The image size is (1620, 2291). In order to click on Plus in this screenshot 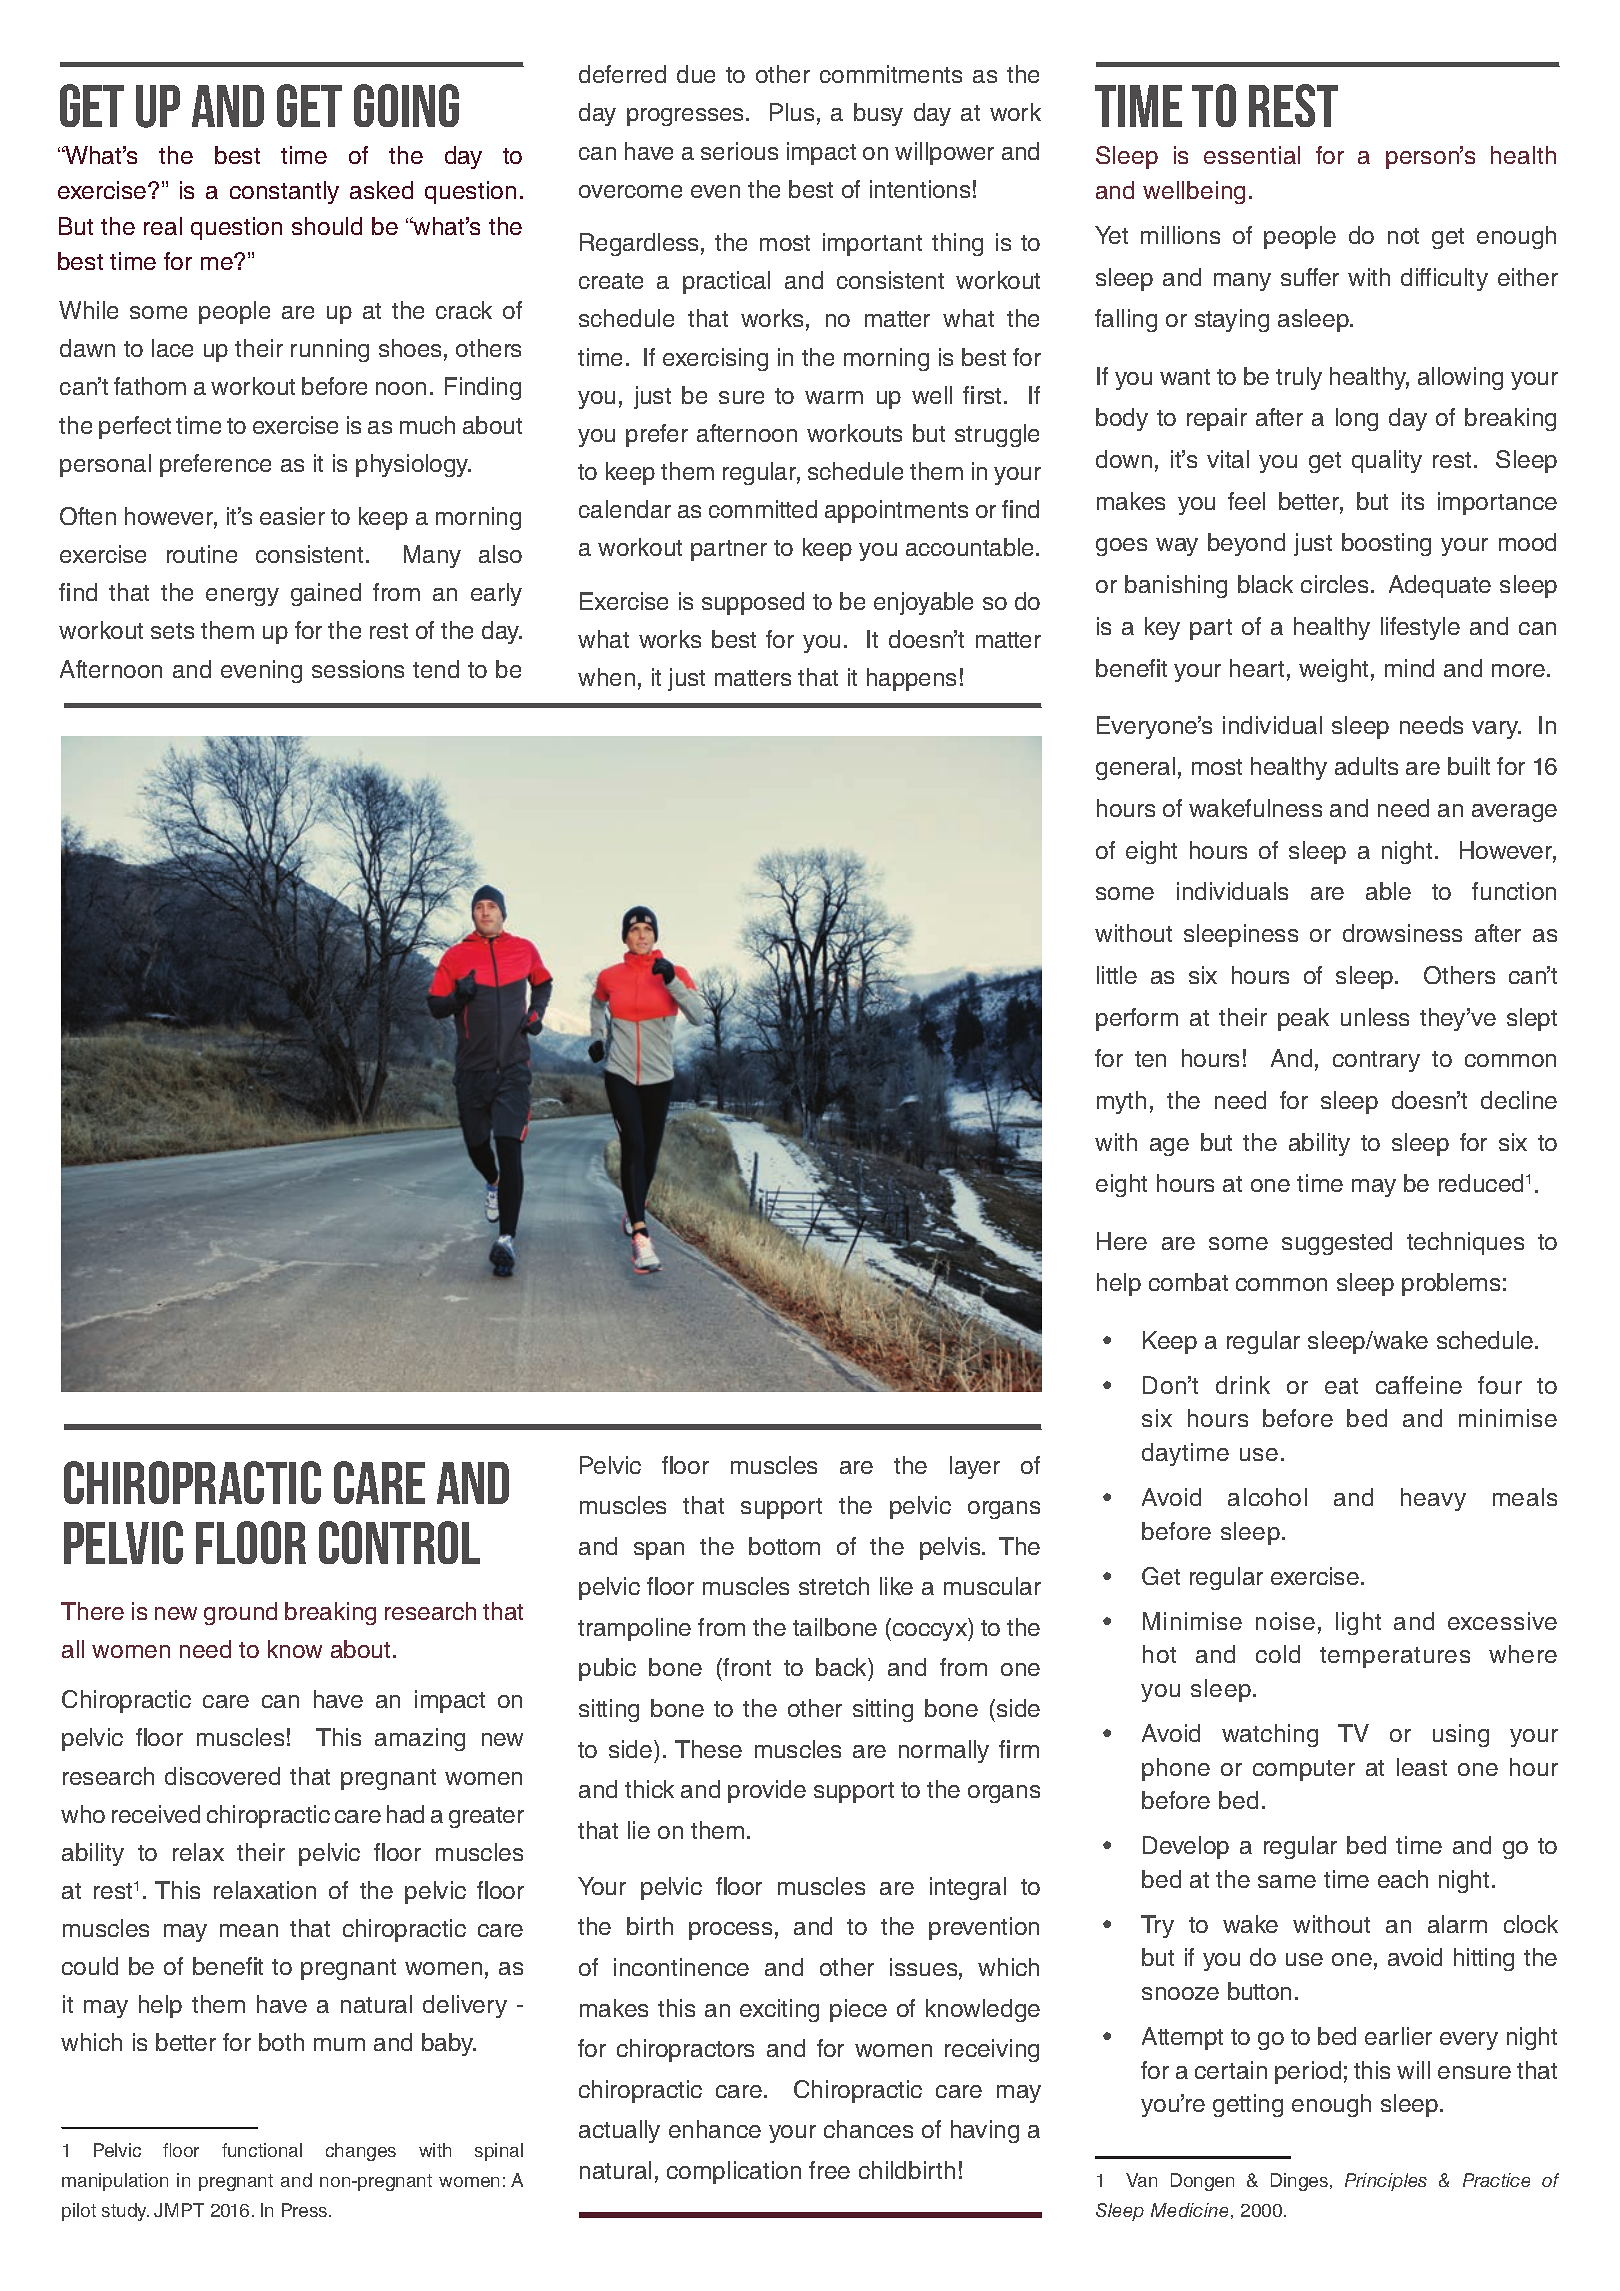, I will do `click(792, 112)`.
